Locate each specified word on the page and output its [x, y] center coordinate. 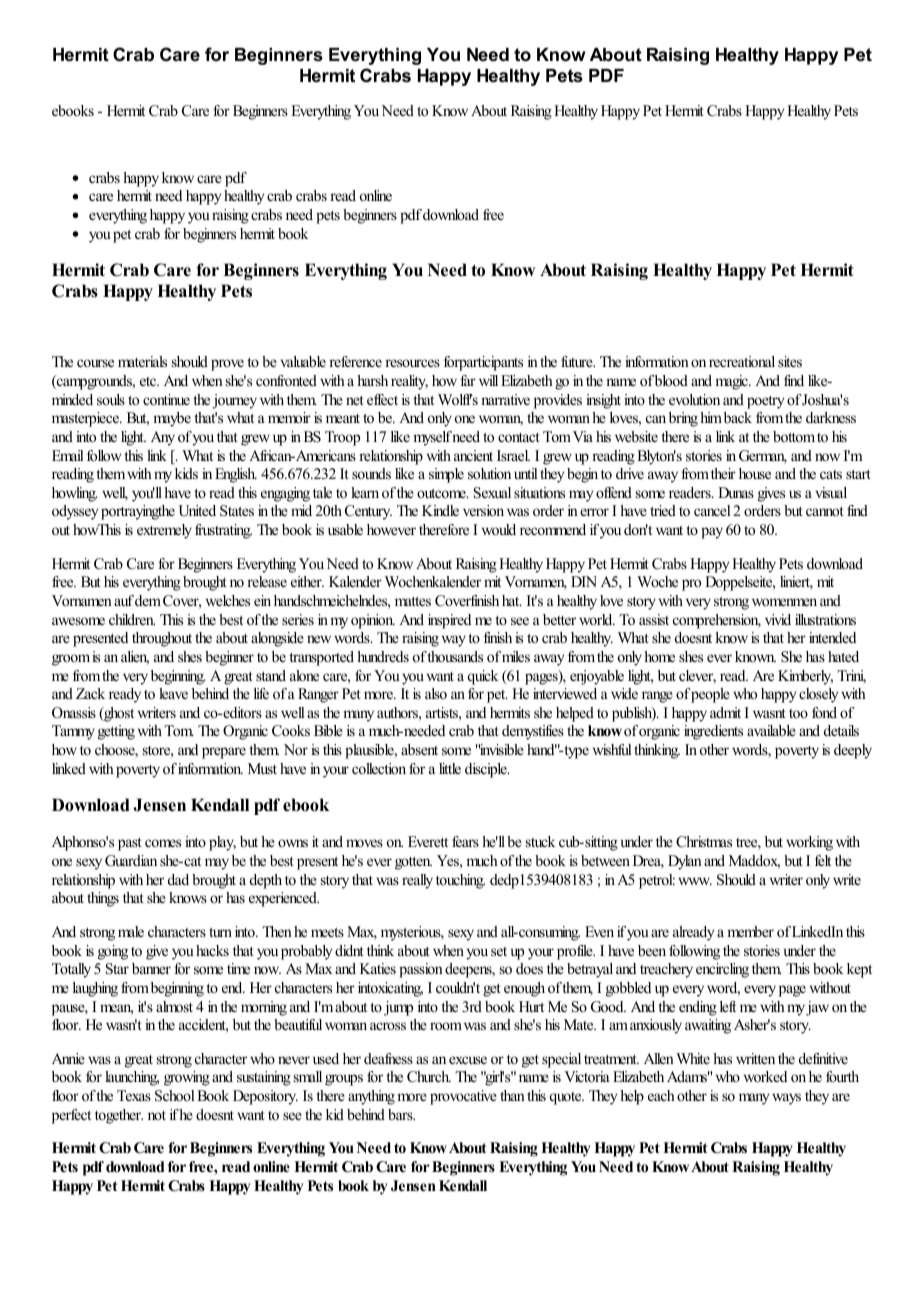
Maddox [754, 862]
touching [460, 881]
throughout [162, 639]
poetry [765, 402]
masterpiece [86, 419]
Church [429, 1077]
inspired [449, 621]
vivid [778, 619]
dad [178, 879]
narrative [505, 399]
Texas [134, 1095]
